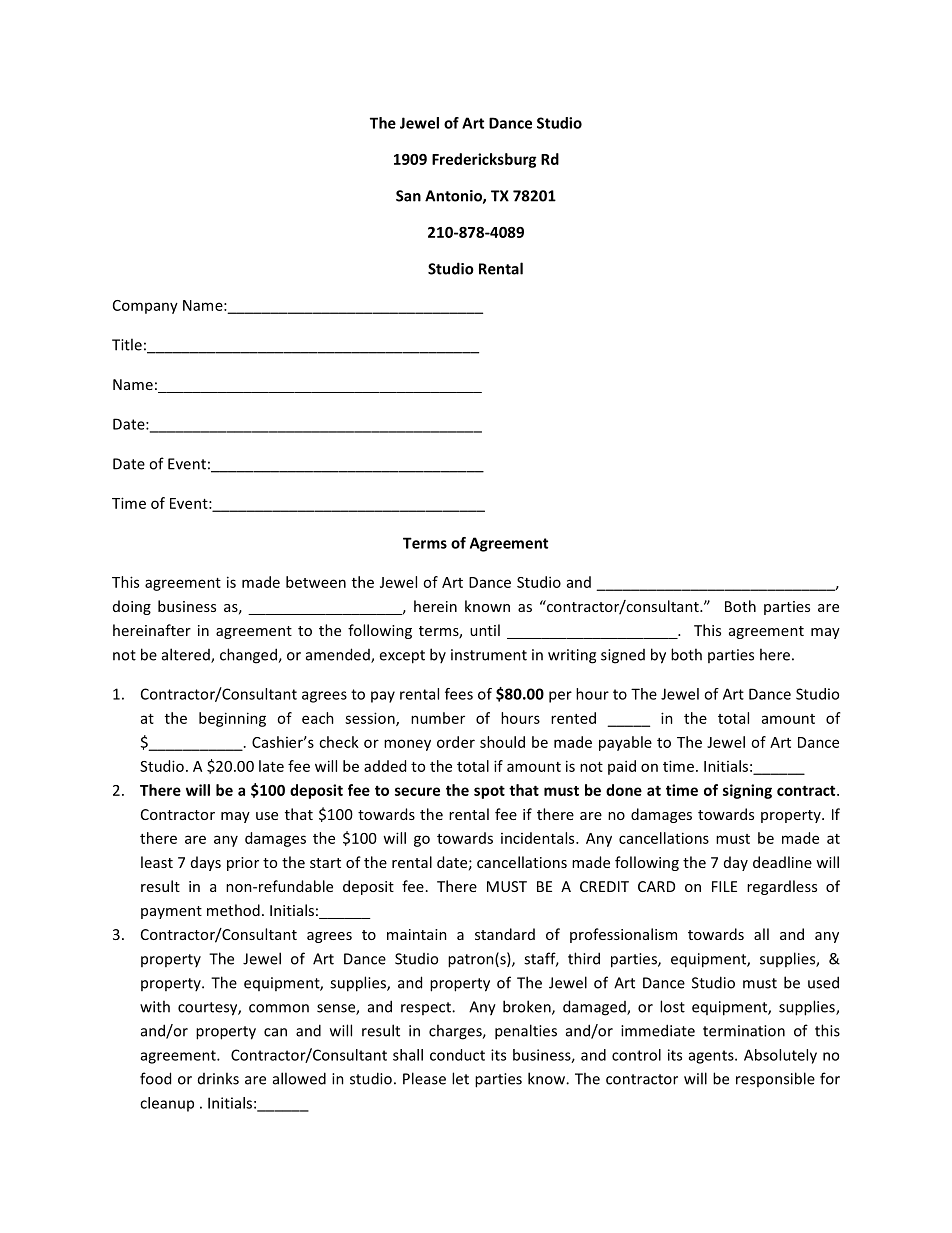 This document has height=1233, width=952. I want to click on spot, so click(489, 792).
